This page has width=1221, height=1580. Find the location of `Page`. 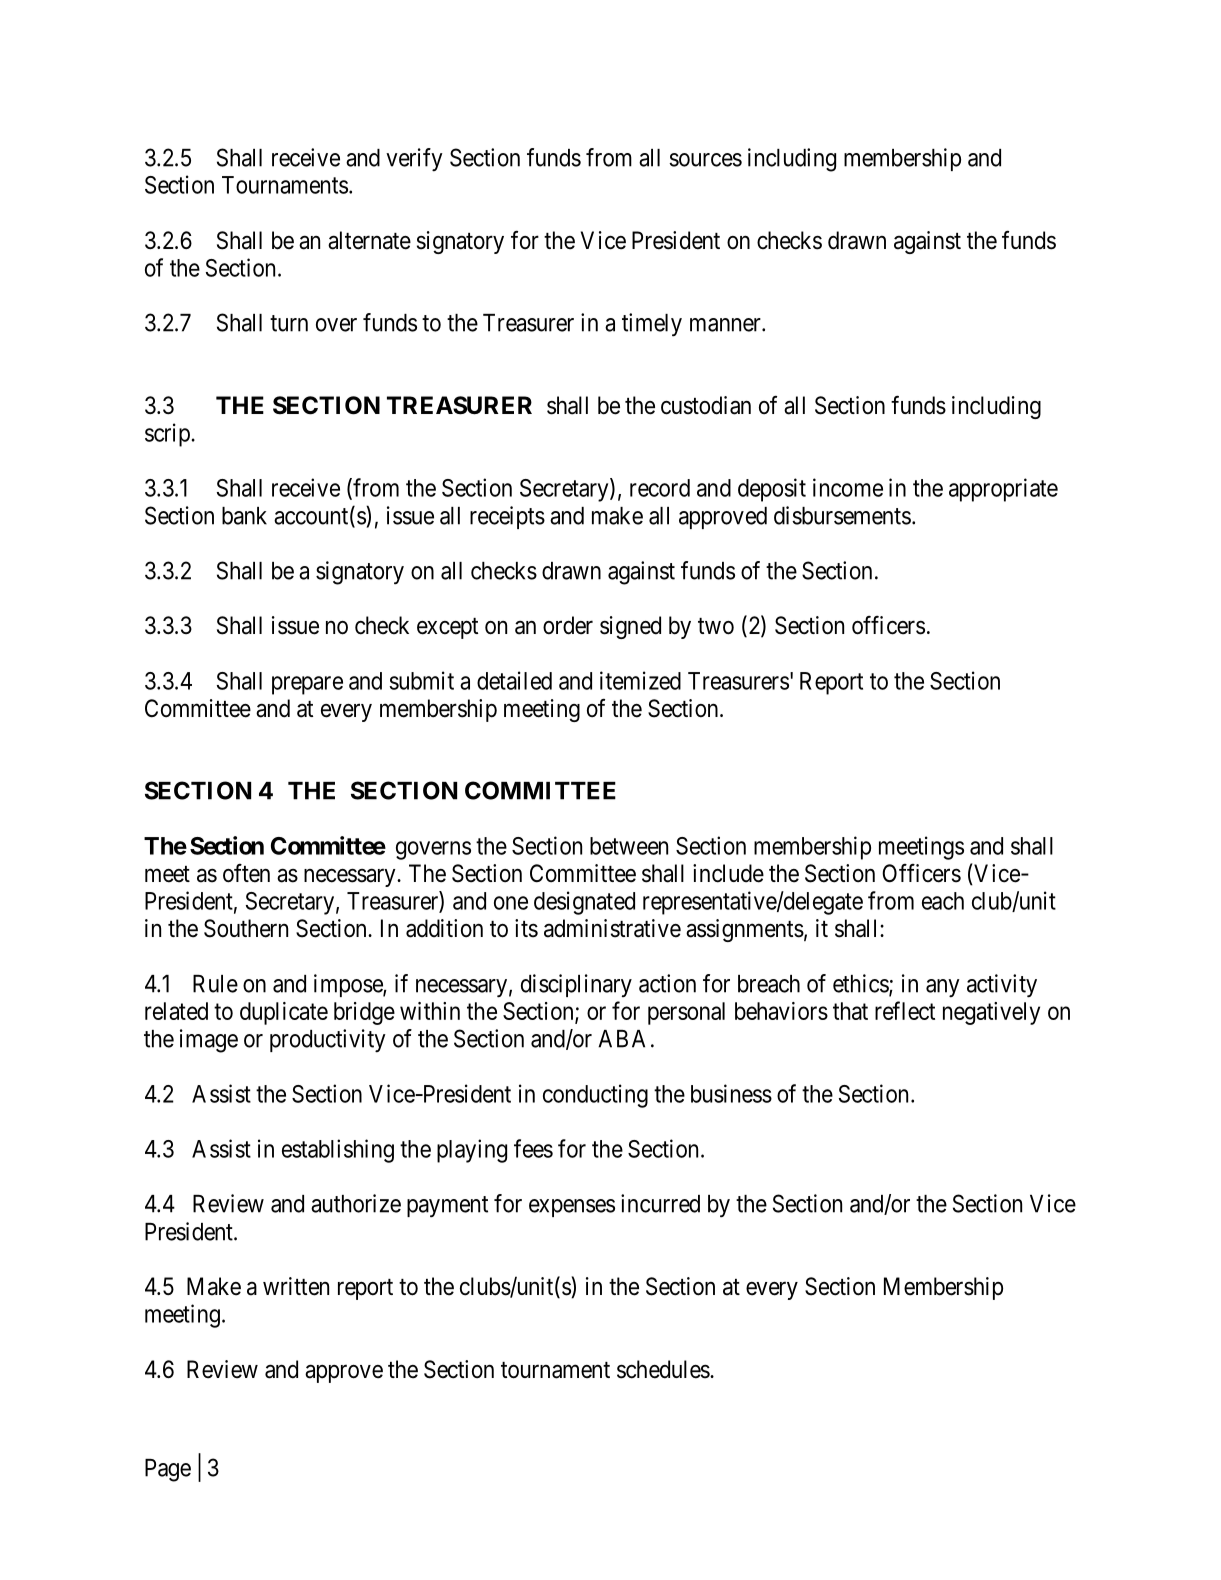

Page is located at coordinates (168, 1470).
